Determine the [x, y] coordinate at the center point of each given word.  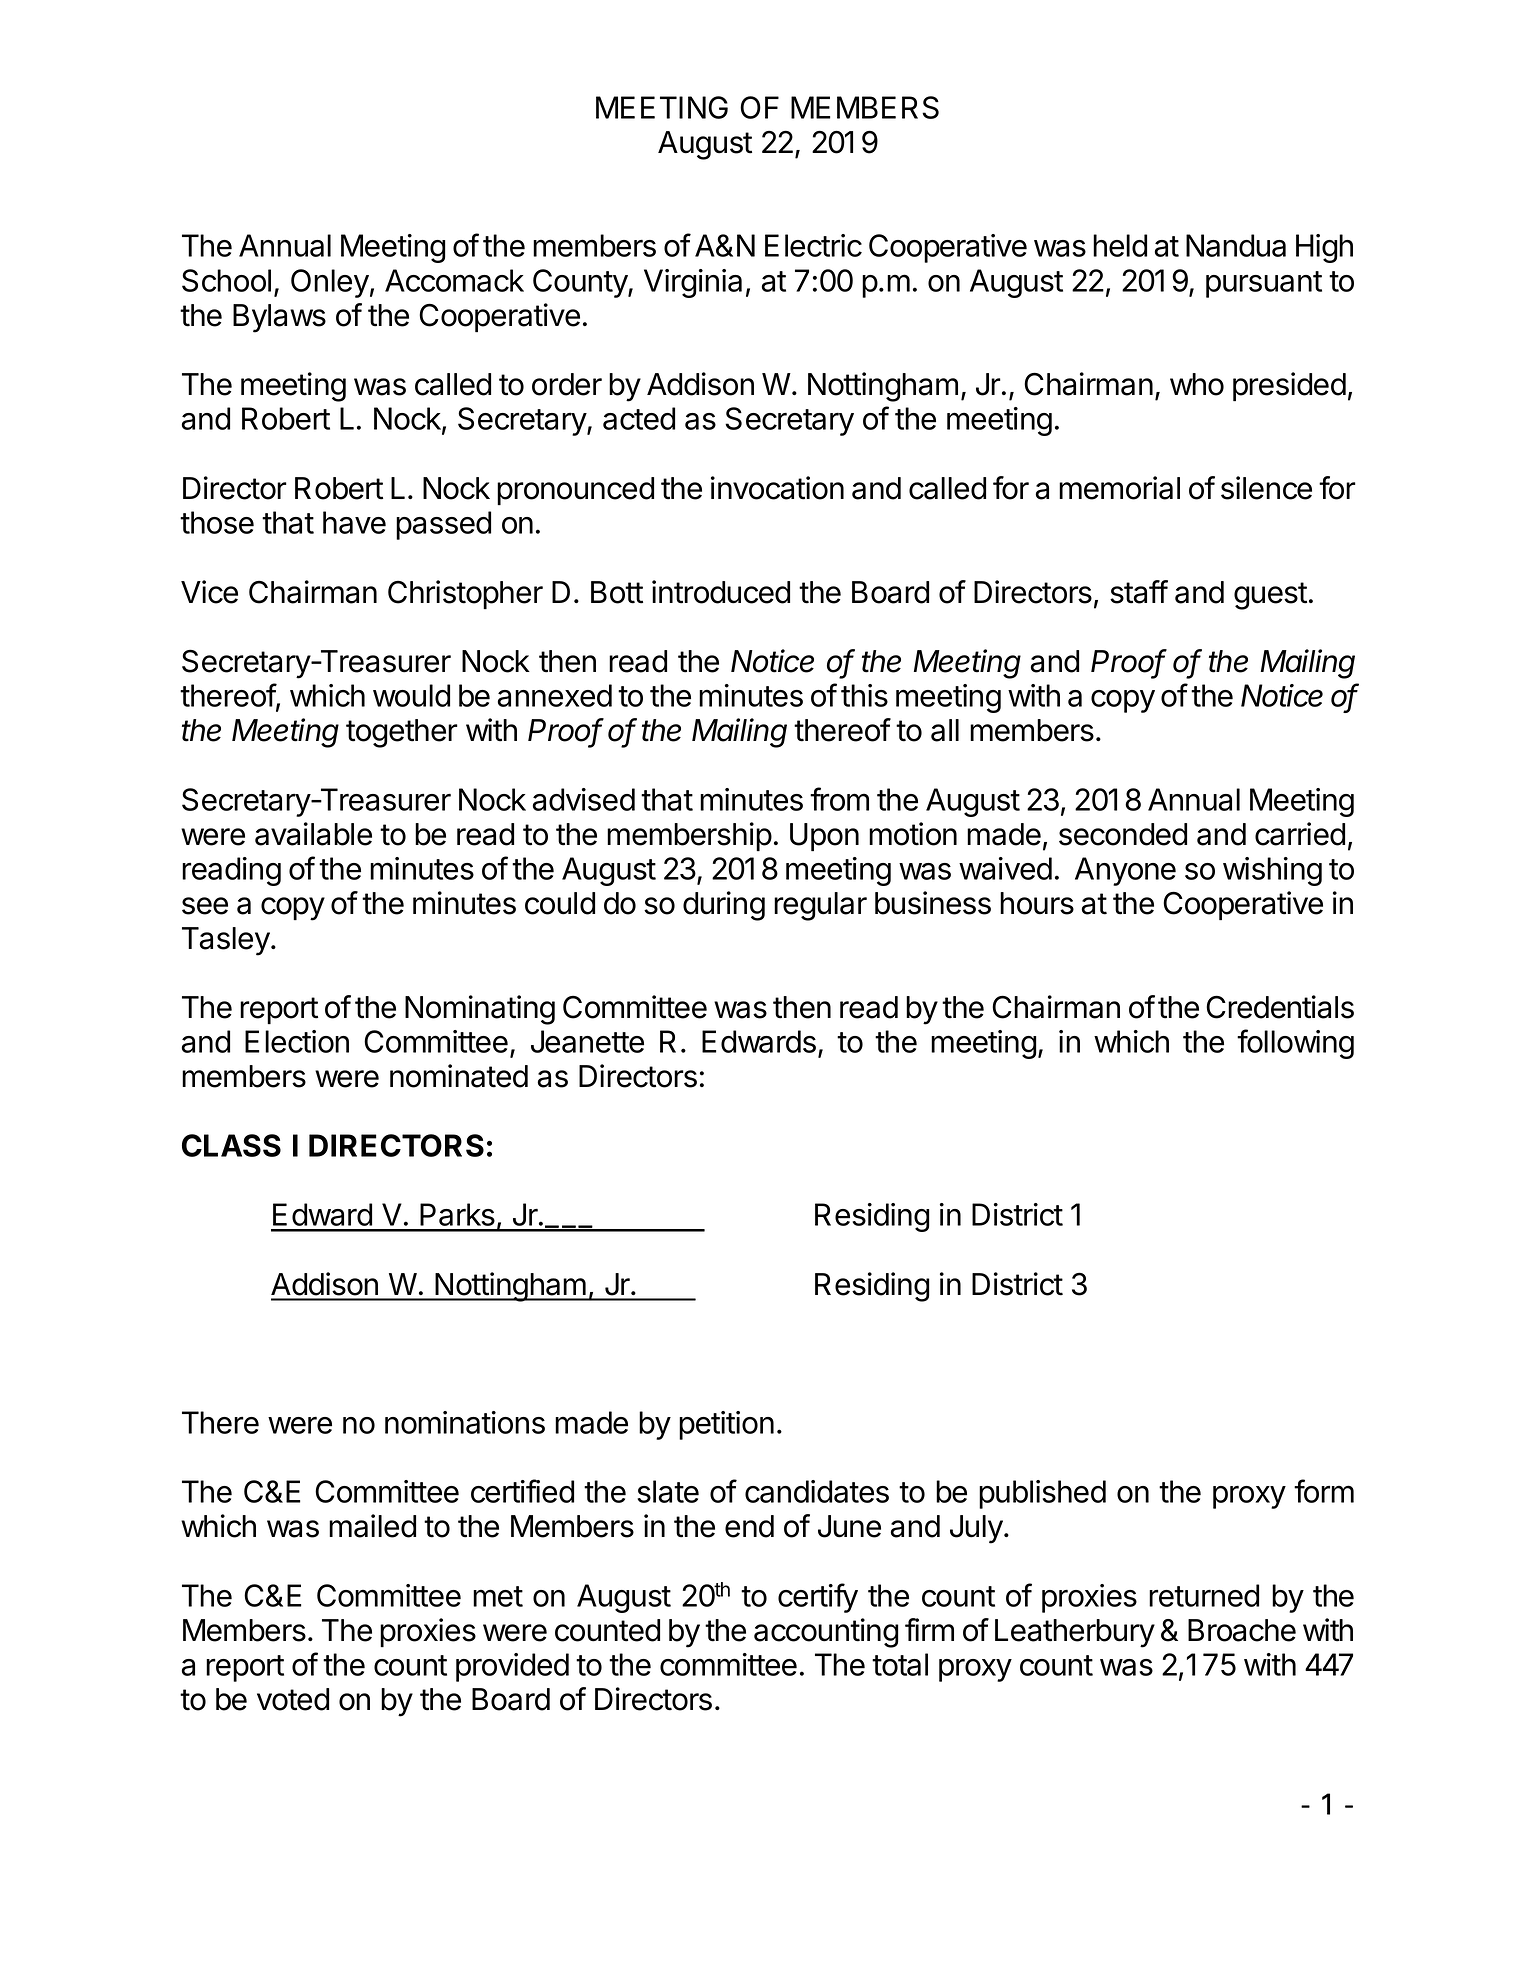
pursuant [1264, 284]
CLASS [231, 1145]
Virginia [693, 283]
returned [1204, 1595]
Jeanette [587, 1041]
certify [818, 1598]
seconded [1123, 834]
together [402, 733]
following [1295, 1044]
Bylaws [279, 318]
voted [293, 1699]
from [839, 799]
